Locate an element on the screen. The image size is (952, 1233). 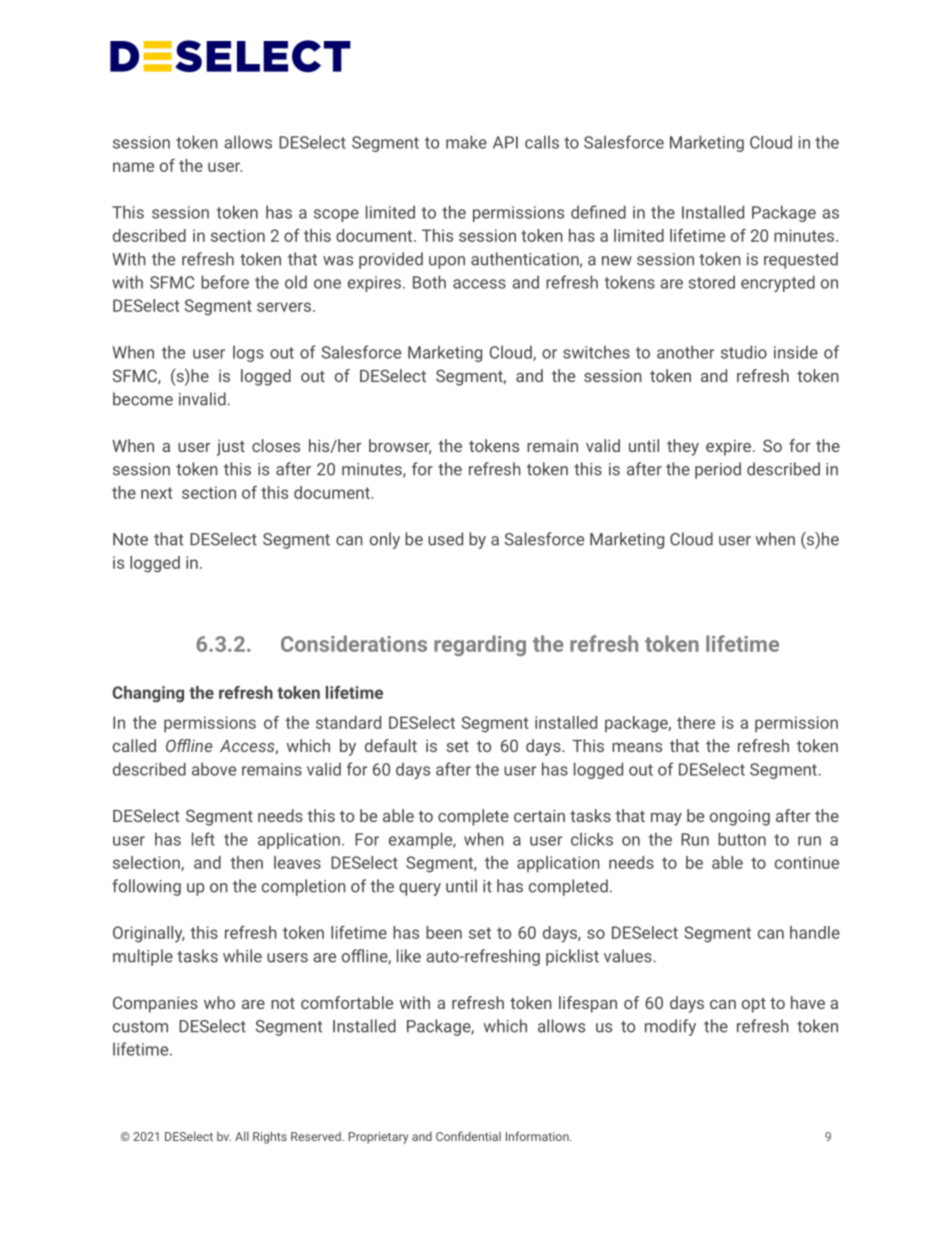
requested is located at coordinates (801, 260).
